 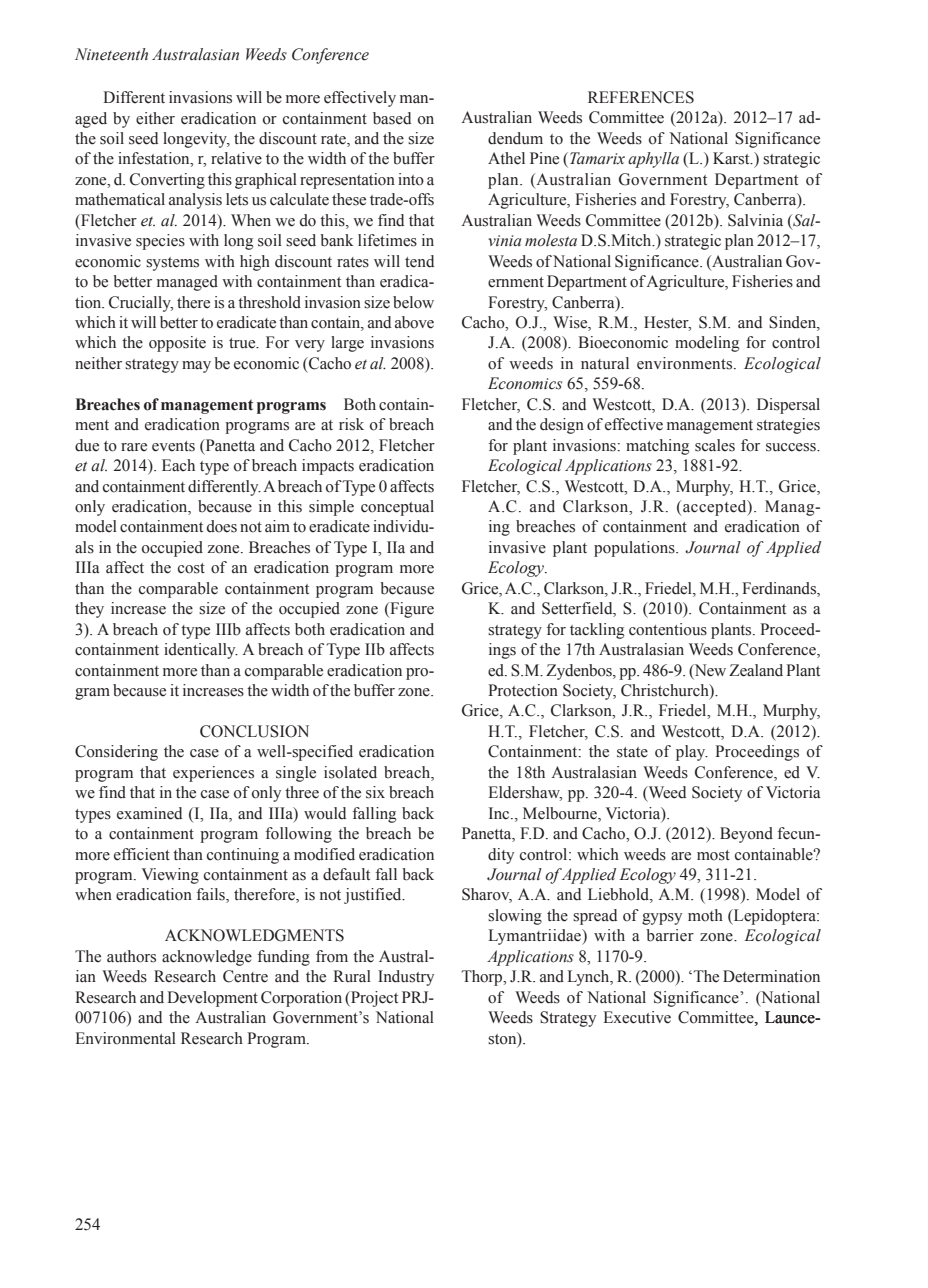 I want to click on Industry, so click(x=406, y=978).
